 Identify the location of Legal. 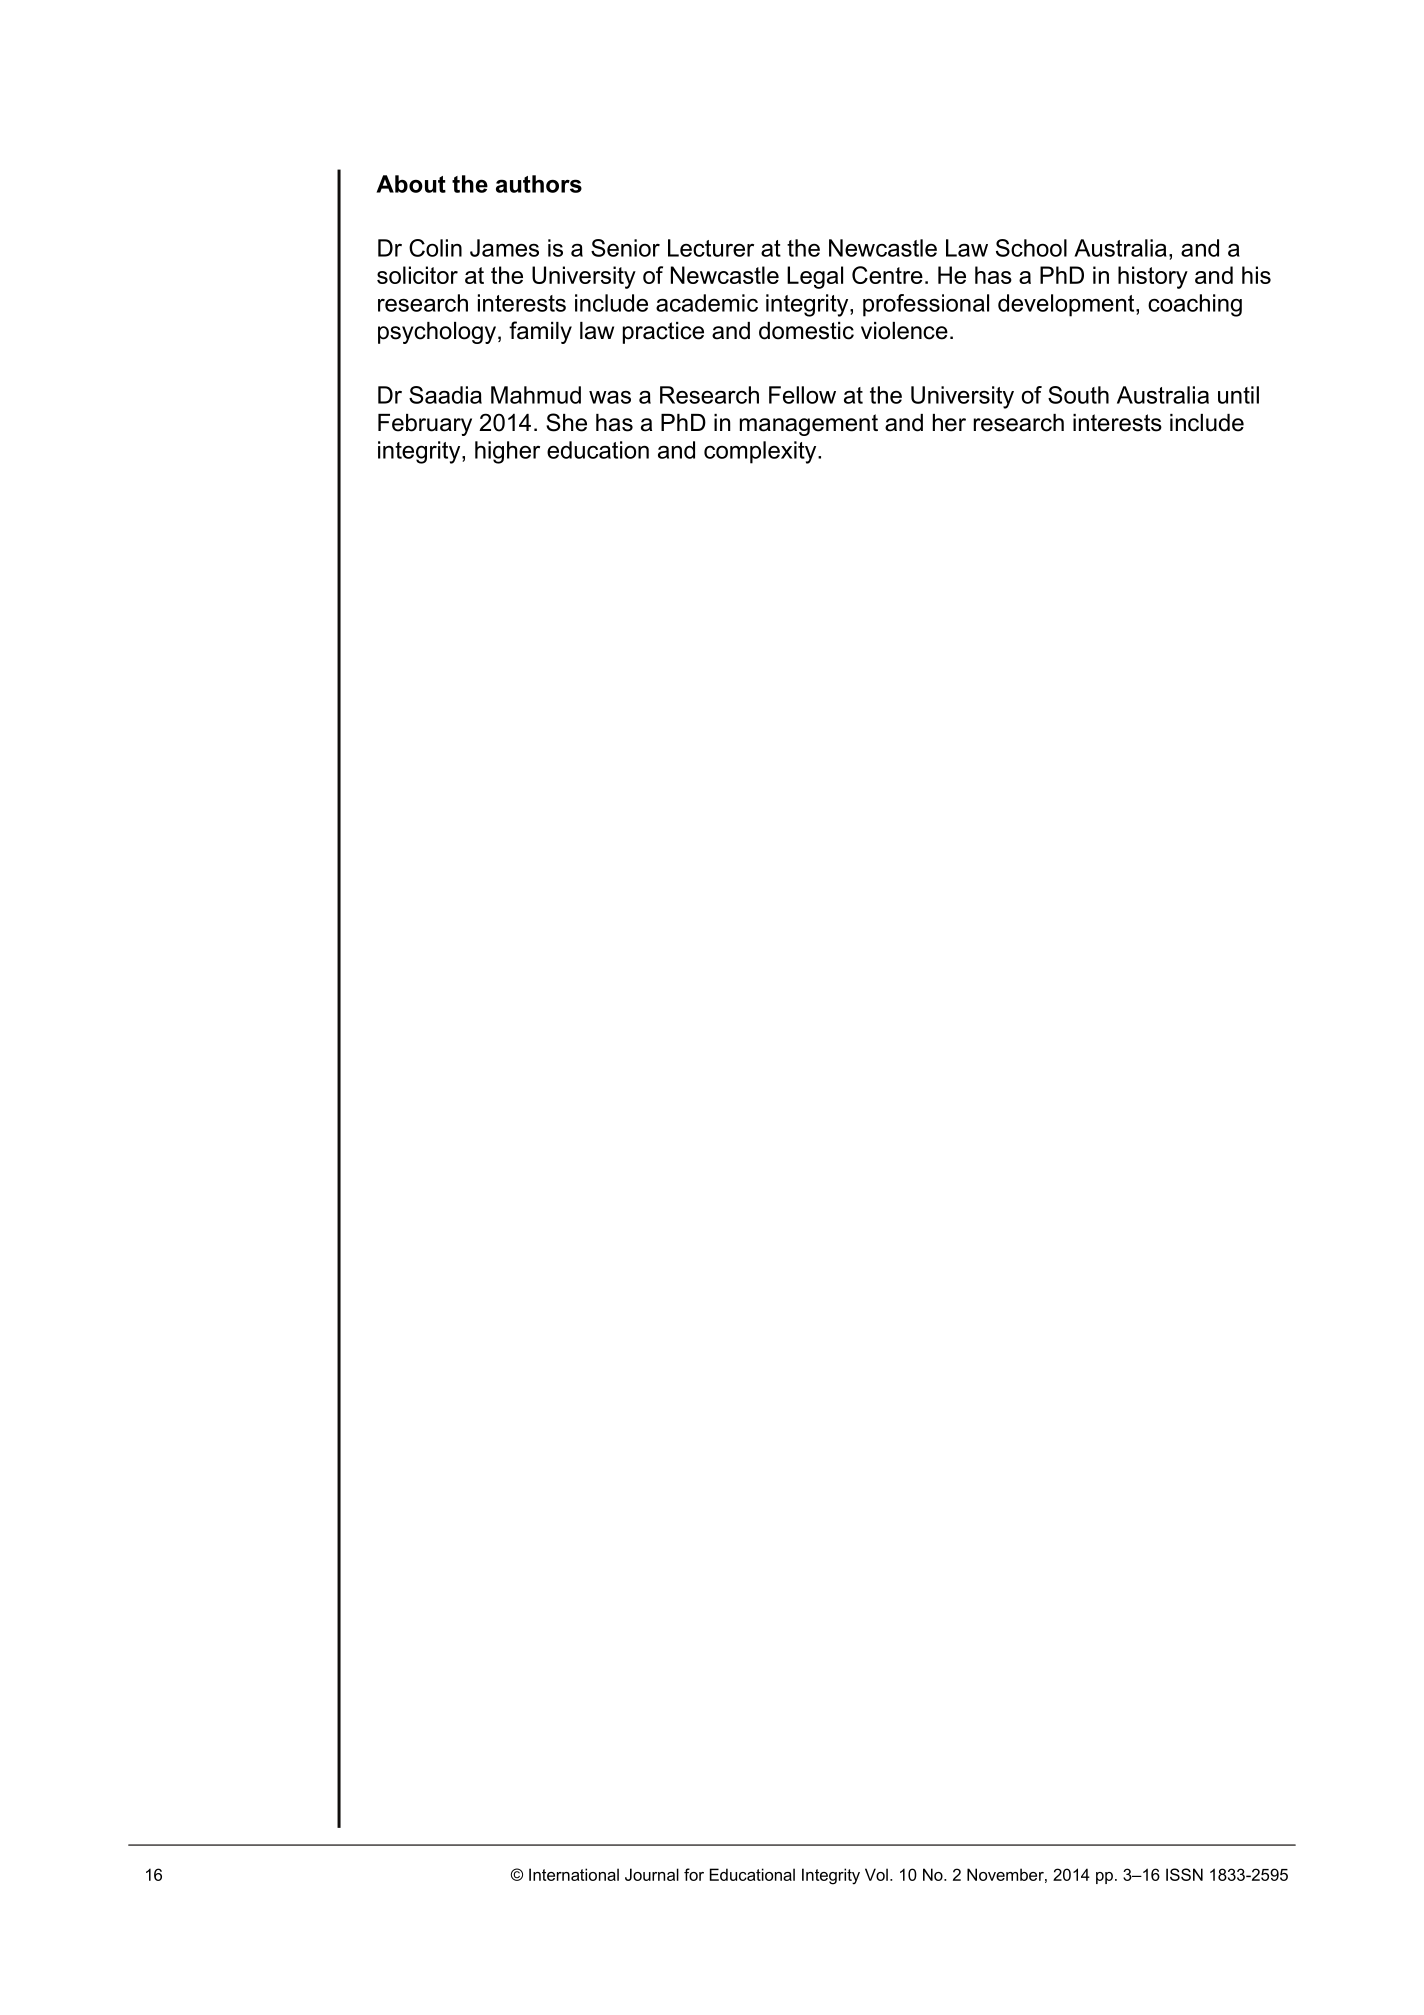
(815, 277).
